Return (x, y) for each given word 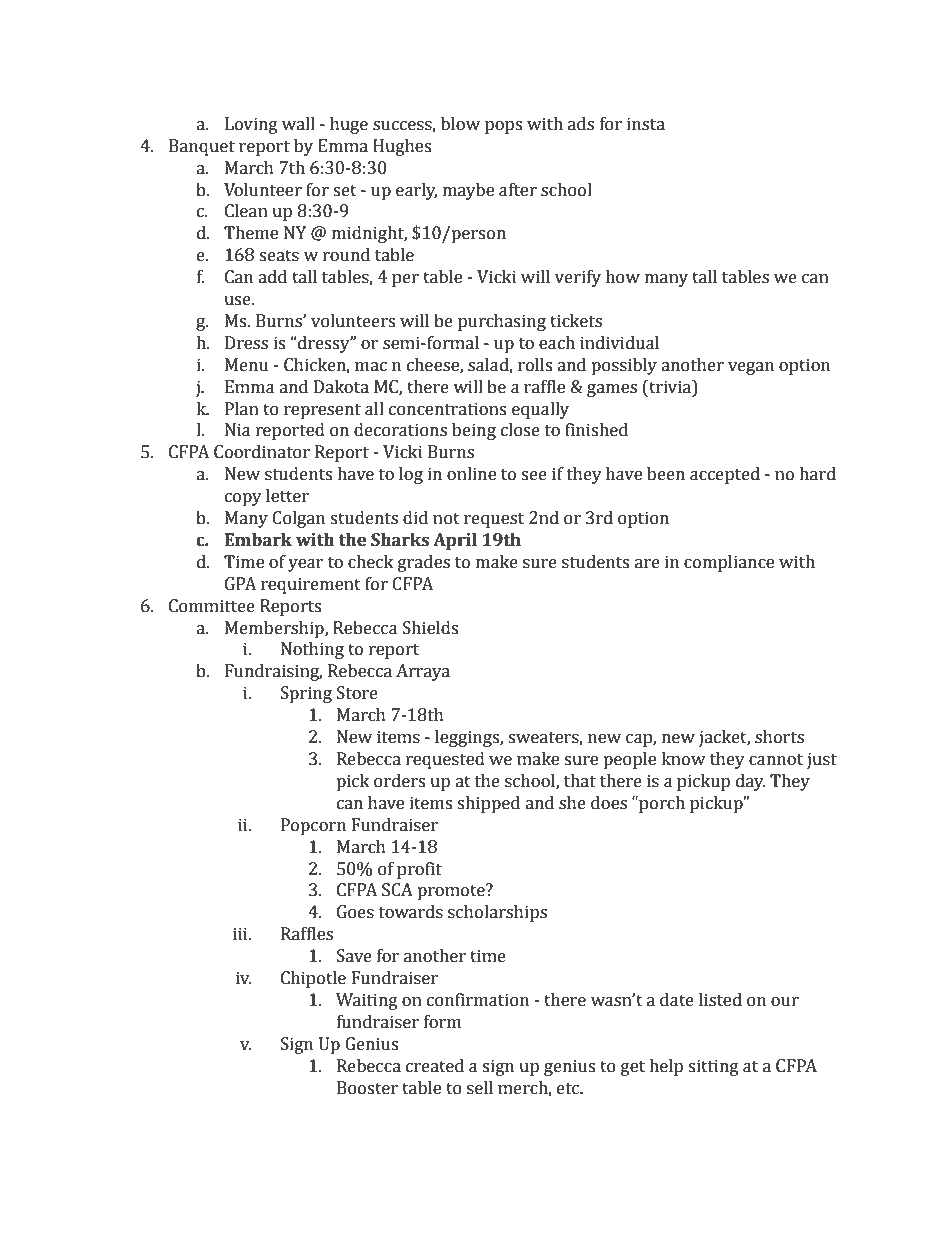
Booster (367, 1088)
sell (480, 1088)
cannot (776, 760)
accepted (725, 475)
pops (503, 127)
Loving (251, 125)
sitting (713, 1067)
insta (646, 124)
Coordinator (262, 452)
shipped (488, 804)
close (520, 430)
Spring (306, 694)
